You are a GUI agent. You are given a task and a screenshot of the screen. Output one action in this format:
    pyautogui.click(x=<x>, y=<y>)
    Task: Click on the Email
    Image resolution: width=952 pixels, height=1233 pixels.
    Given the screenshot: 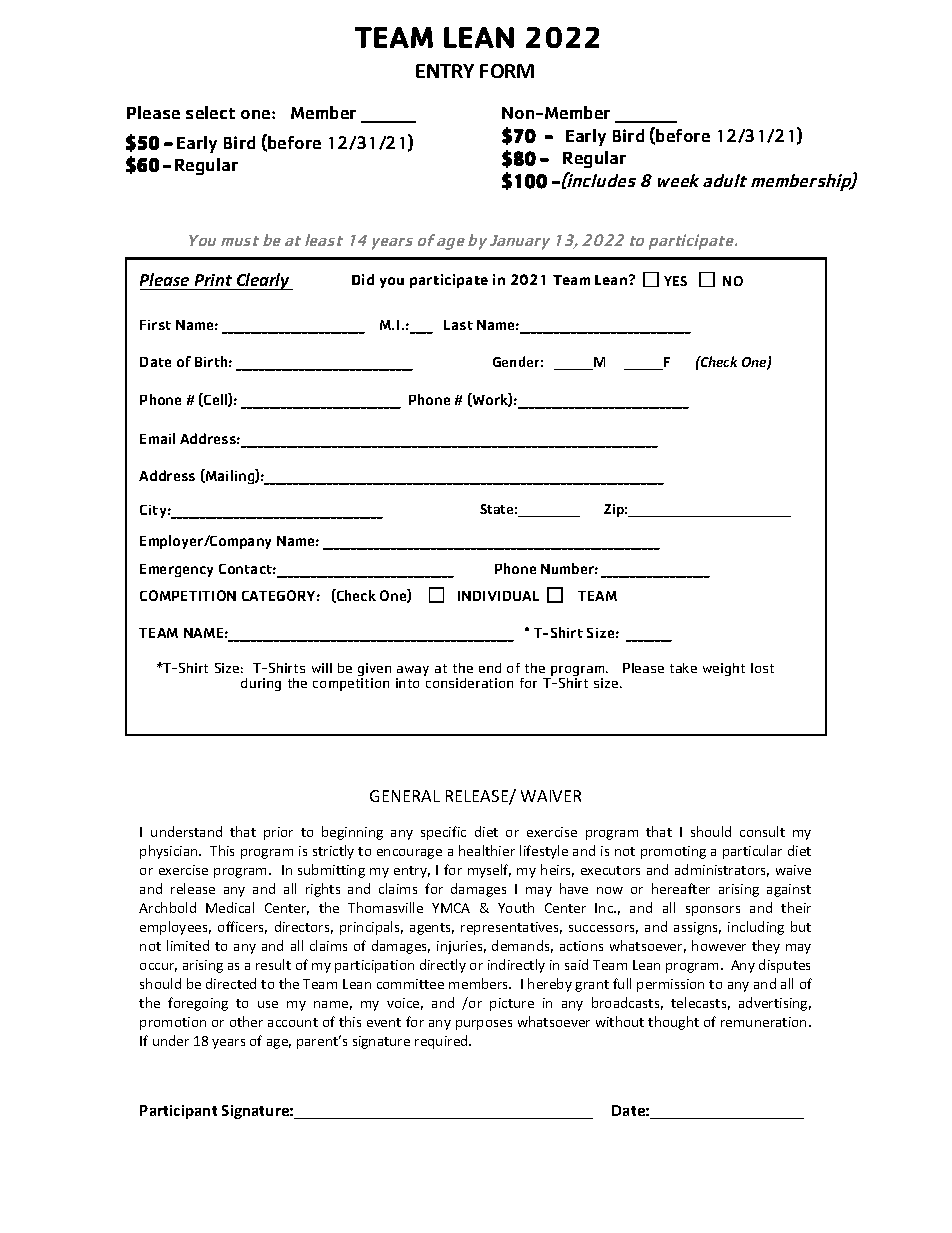 What is the action you would take?
    pyautogui.click(x=157, y=438)
